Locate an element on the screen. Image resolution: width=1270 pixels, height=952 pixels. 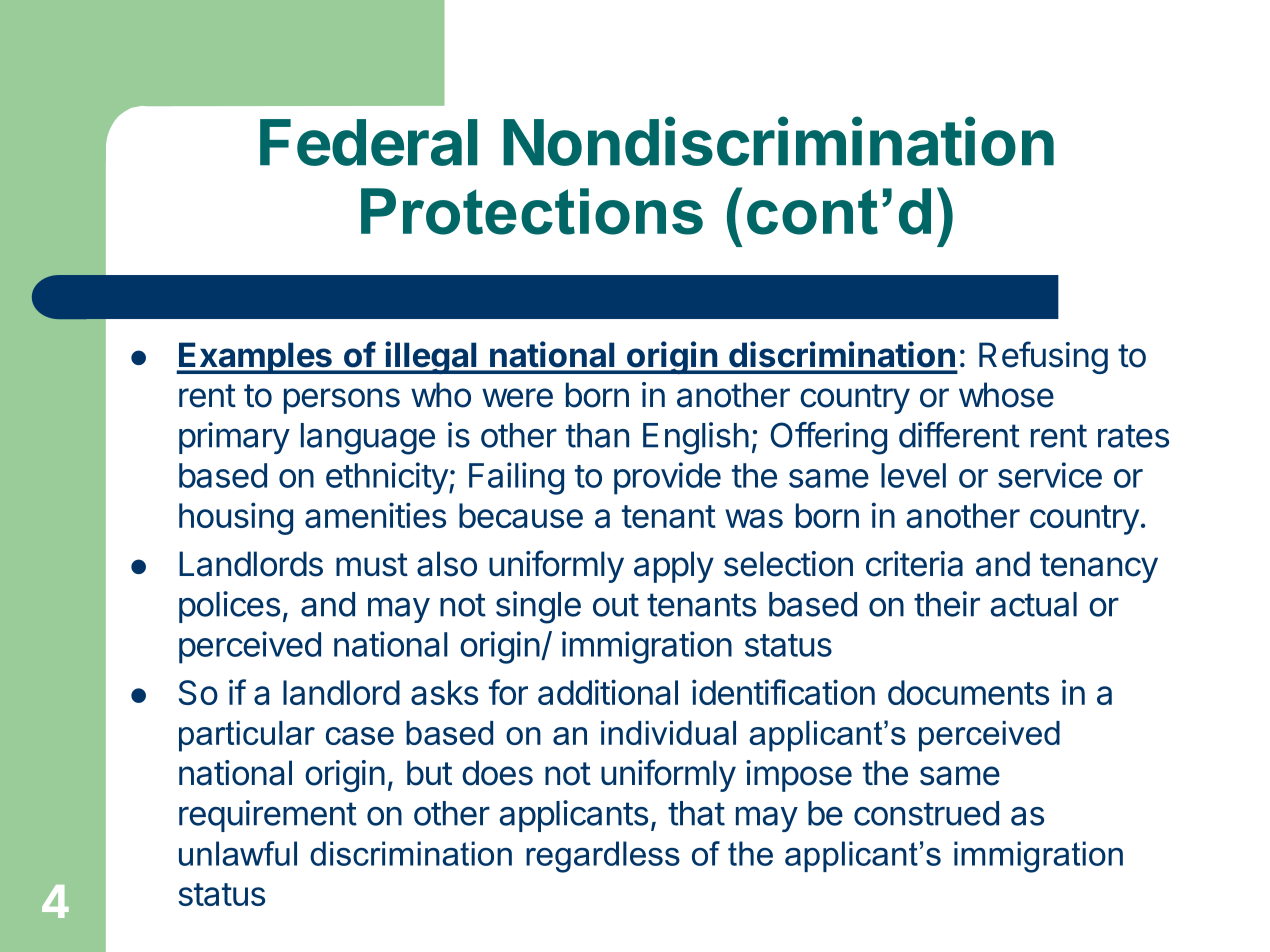
provide is located at coordinates (667, 478).
